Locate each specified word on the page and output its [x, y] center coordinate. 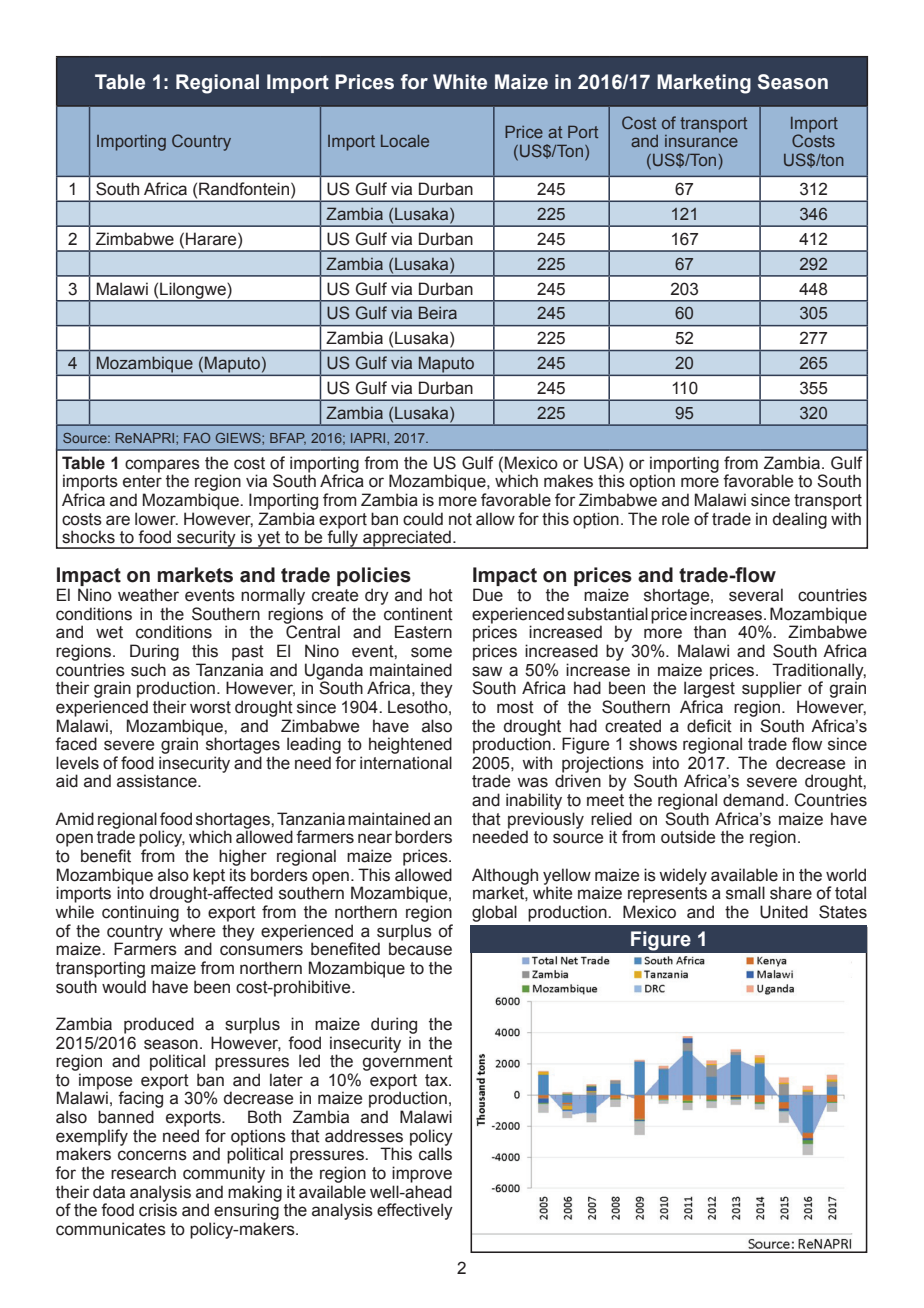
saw [487, 671]
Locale [405, 141]
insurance [701, 141]
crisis [158, 1209]
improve [422, 1174]
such [148, 670]
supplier [772, 689]
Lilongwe [193, 292]
